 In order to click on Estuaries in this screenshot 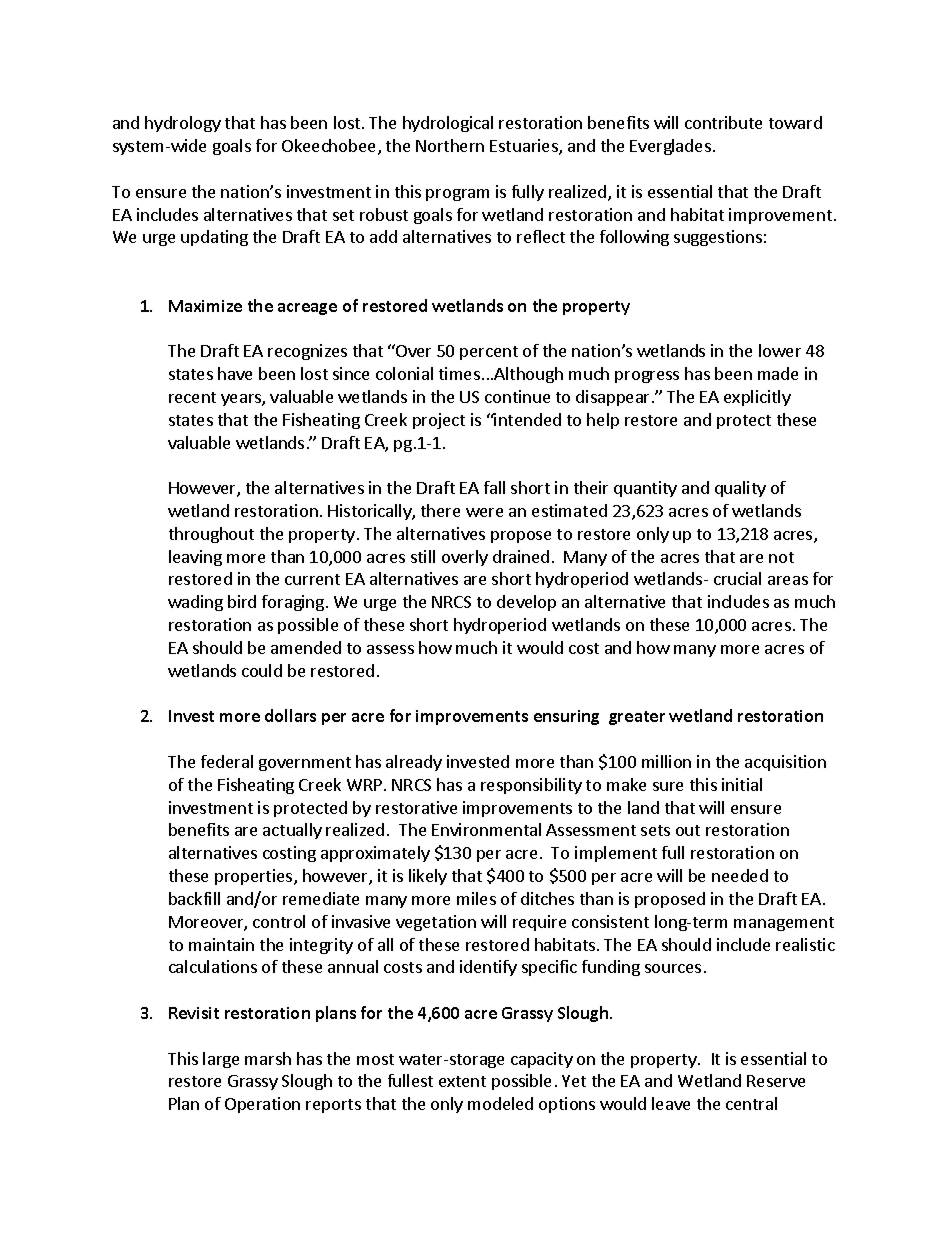, I will do `click(525, 147)`.
